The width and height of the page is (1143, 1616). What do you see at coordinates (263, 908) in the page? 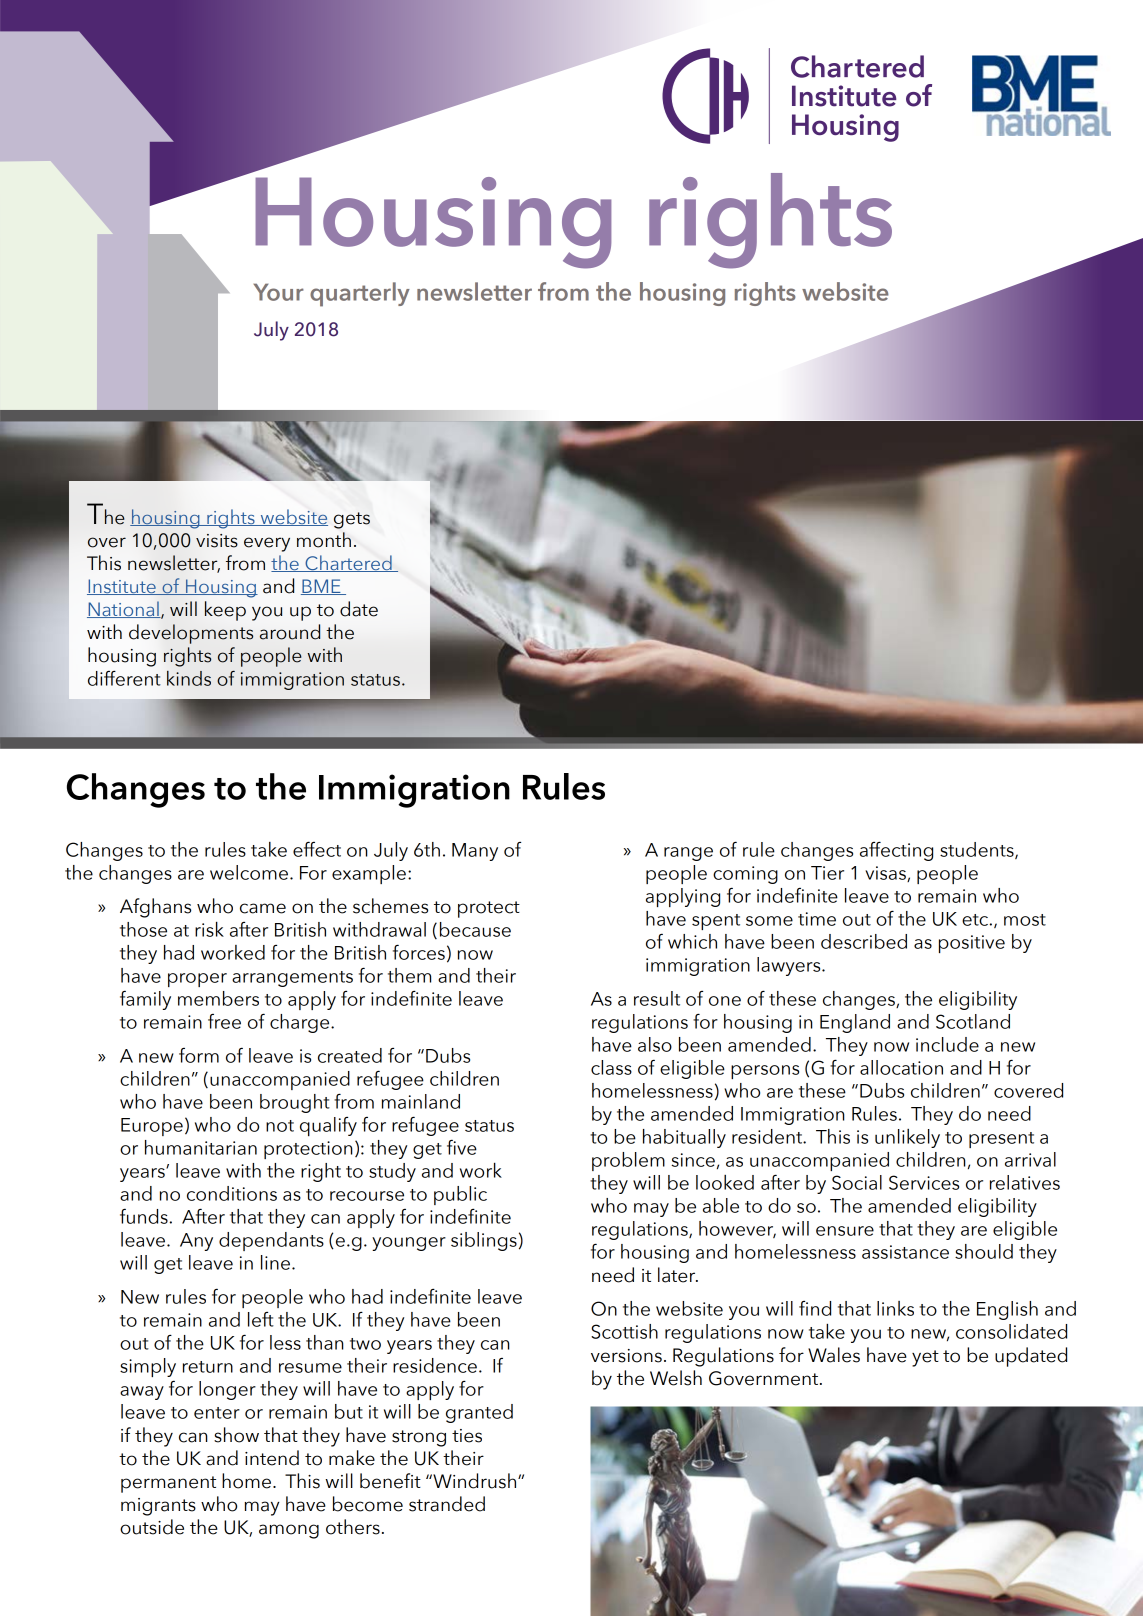
I see `came` at bounding box center [263, 908].
